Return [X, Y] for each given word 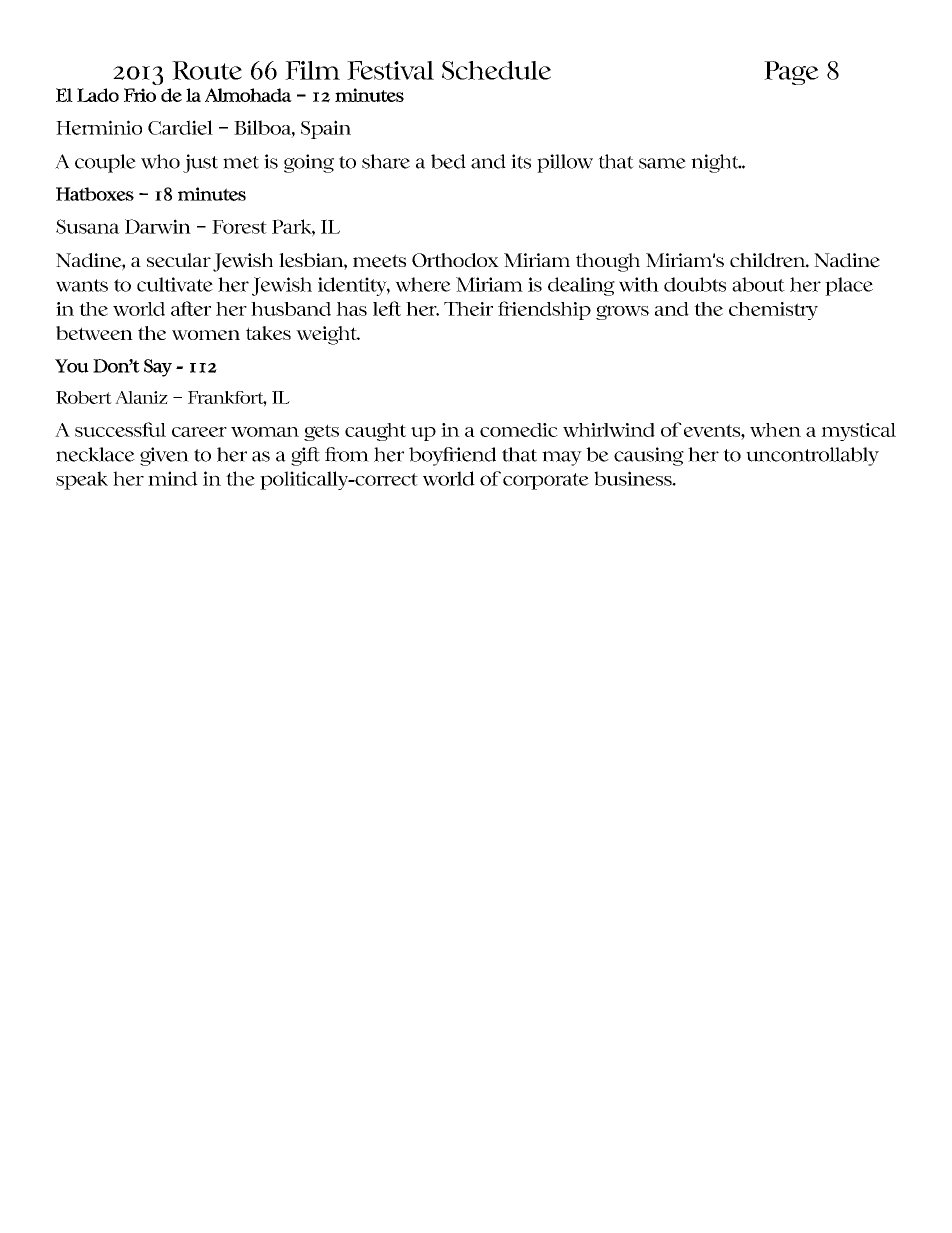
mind [173, 478]
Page [791, 73]
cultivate [175, 284]
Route [207, 70]
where [423, 284]
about [758, 284]
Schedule [496, 70]
